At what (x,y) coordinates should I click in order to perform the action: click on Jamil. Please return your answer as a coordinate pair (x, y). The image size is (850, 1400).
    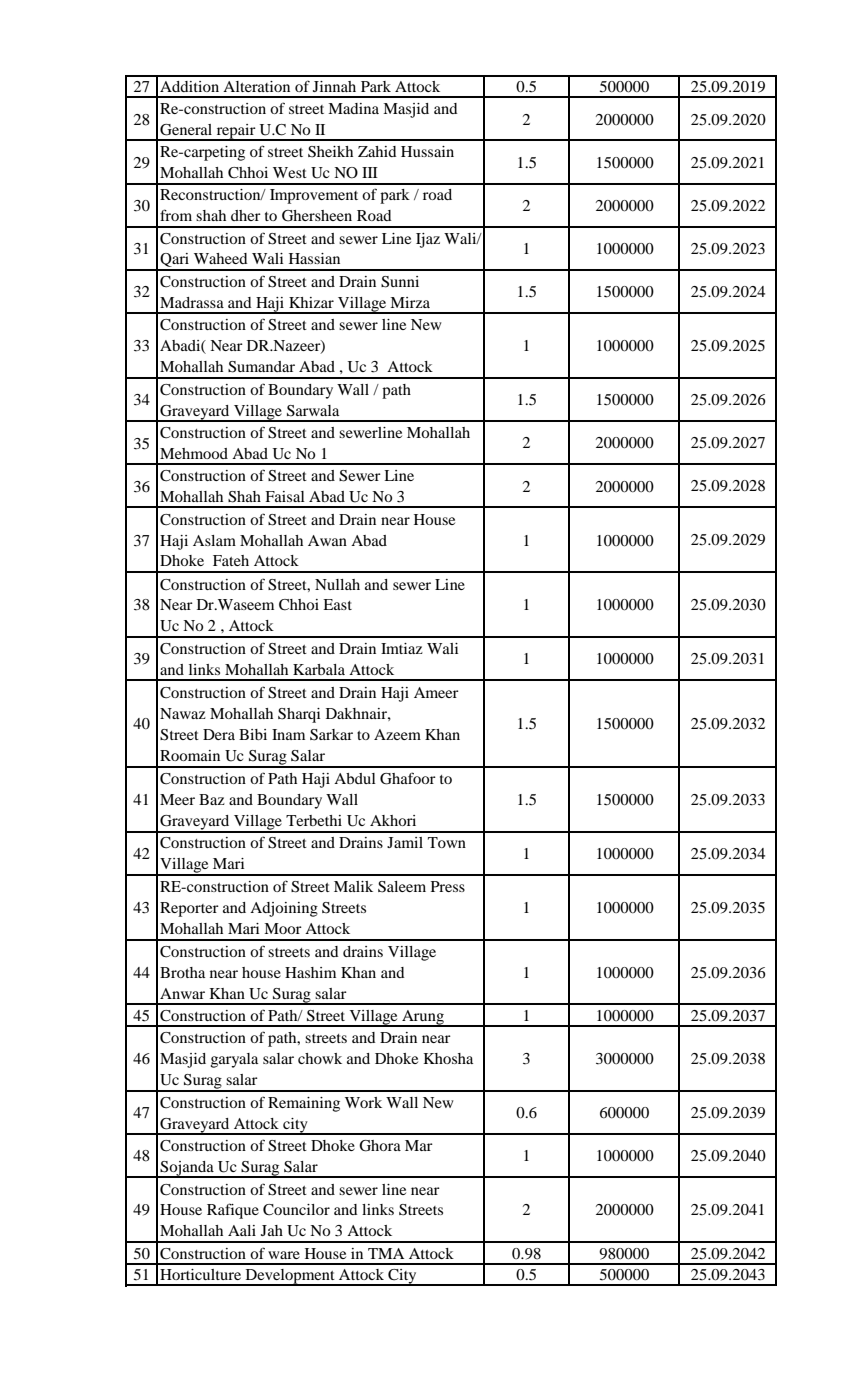
    Looking at the image, I should click on (405, 842).
